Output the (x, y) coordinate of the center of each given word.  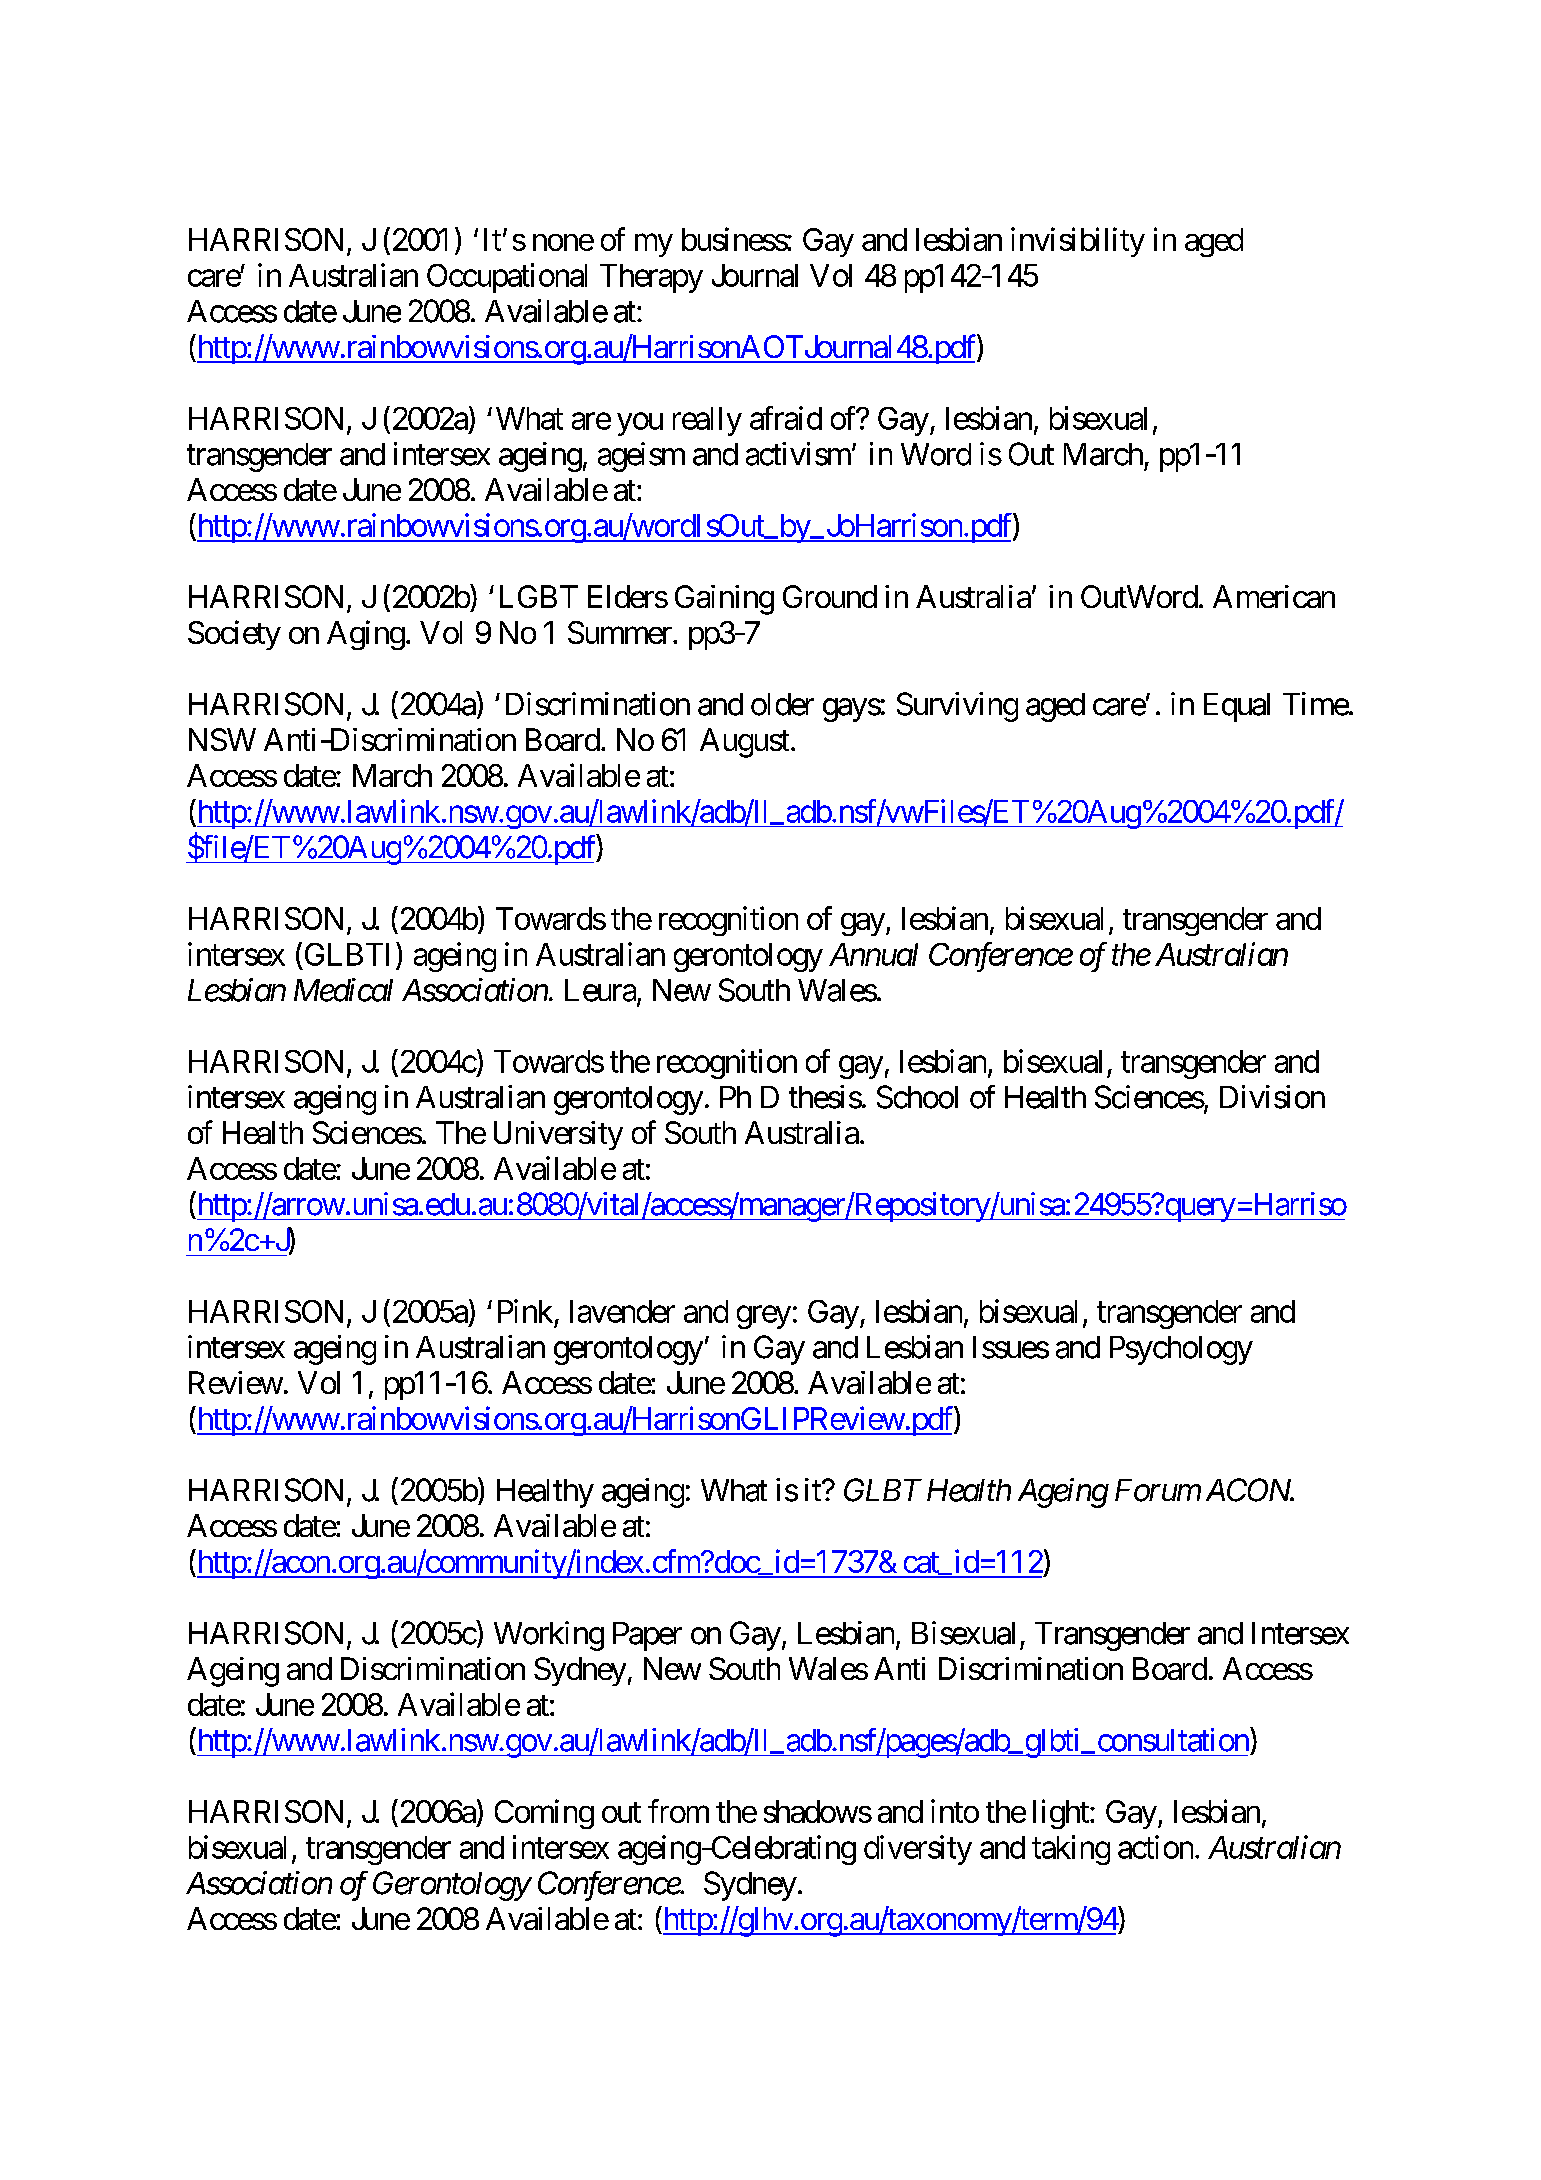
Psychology (1181, 1350)
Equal (1237, 707)
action (1155, 1847)
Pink (525, 1311)
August (744, 743)
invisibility (1078, 242)
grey (764, 1317)
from (678, 1811)
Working (549, 1636)
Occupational (507, 278)
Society (234, 635)
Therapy (651, 278)
